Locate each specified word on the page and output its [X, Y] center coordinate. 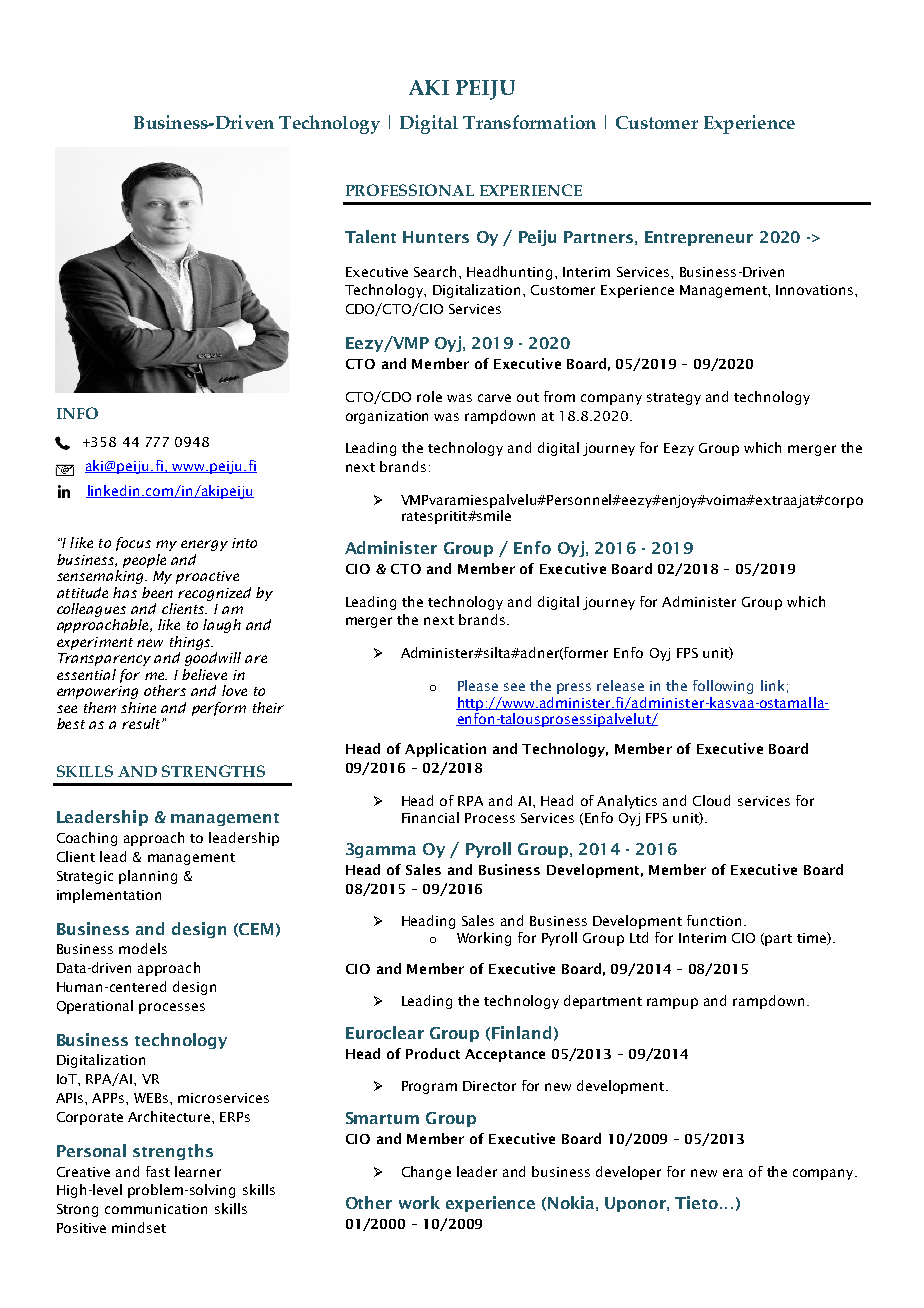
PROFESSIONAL [410, 190]
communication [156, 1209]
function [714, 920]
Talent [370, 236]
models [143, 948]
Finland [521, 1032]
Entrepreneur [699, 238]
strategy [674, 399]
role [429, 396]
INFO [77, 413]
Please [478, 685]
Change [426, 1173]
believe [204, 674]
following [723, 687]
